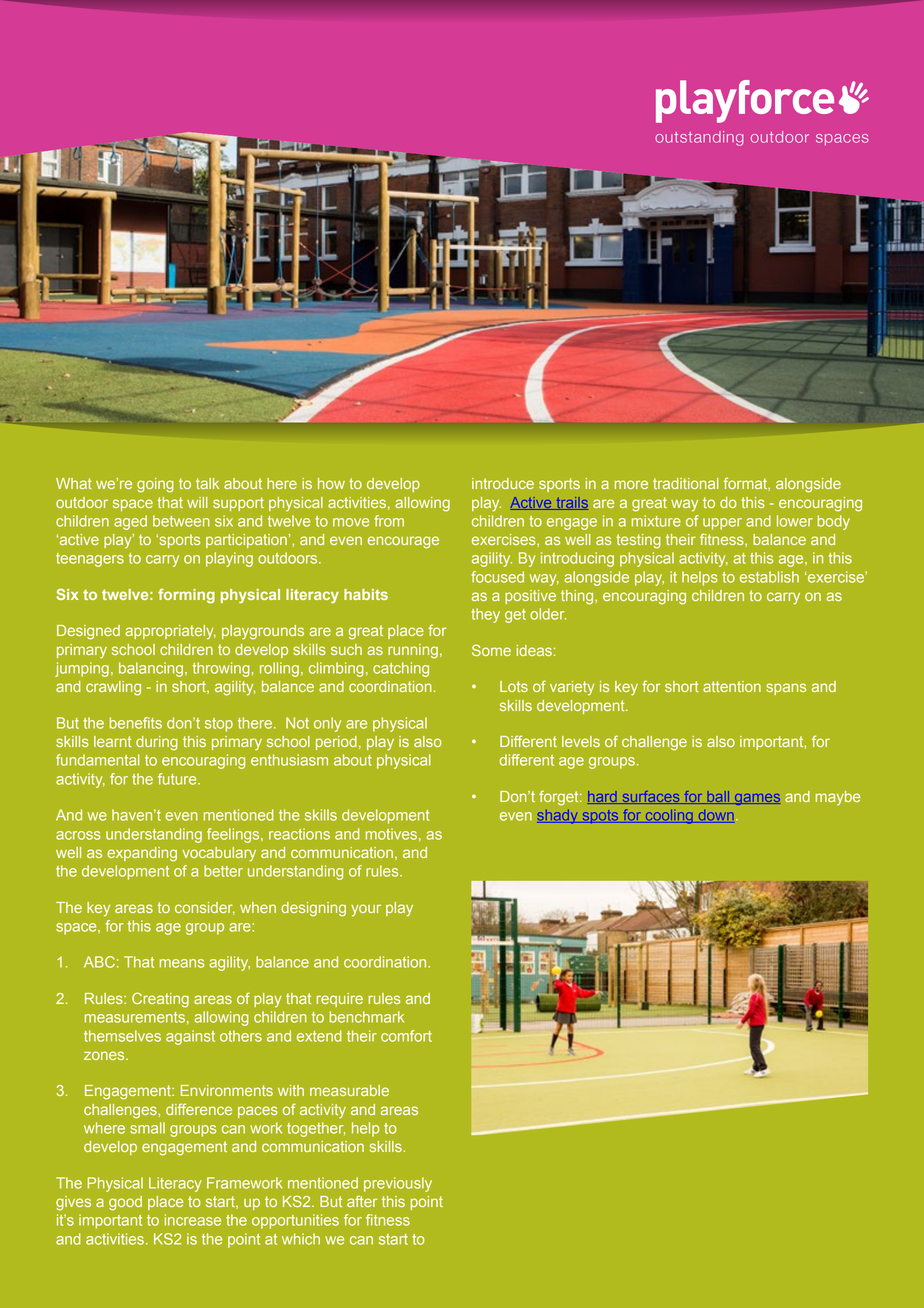 The image size is (924, 1308). I want to click on Lots, so click(514, 686).
